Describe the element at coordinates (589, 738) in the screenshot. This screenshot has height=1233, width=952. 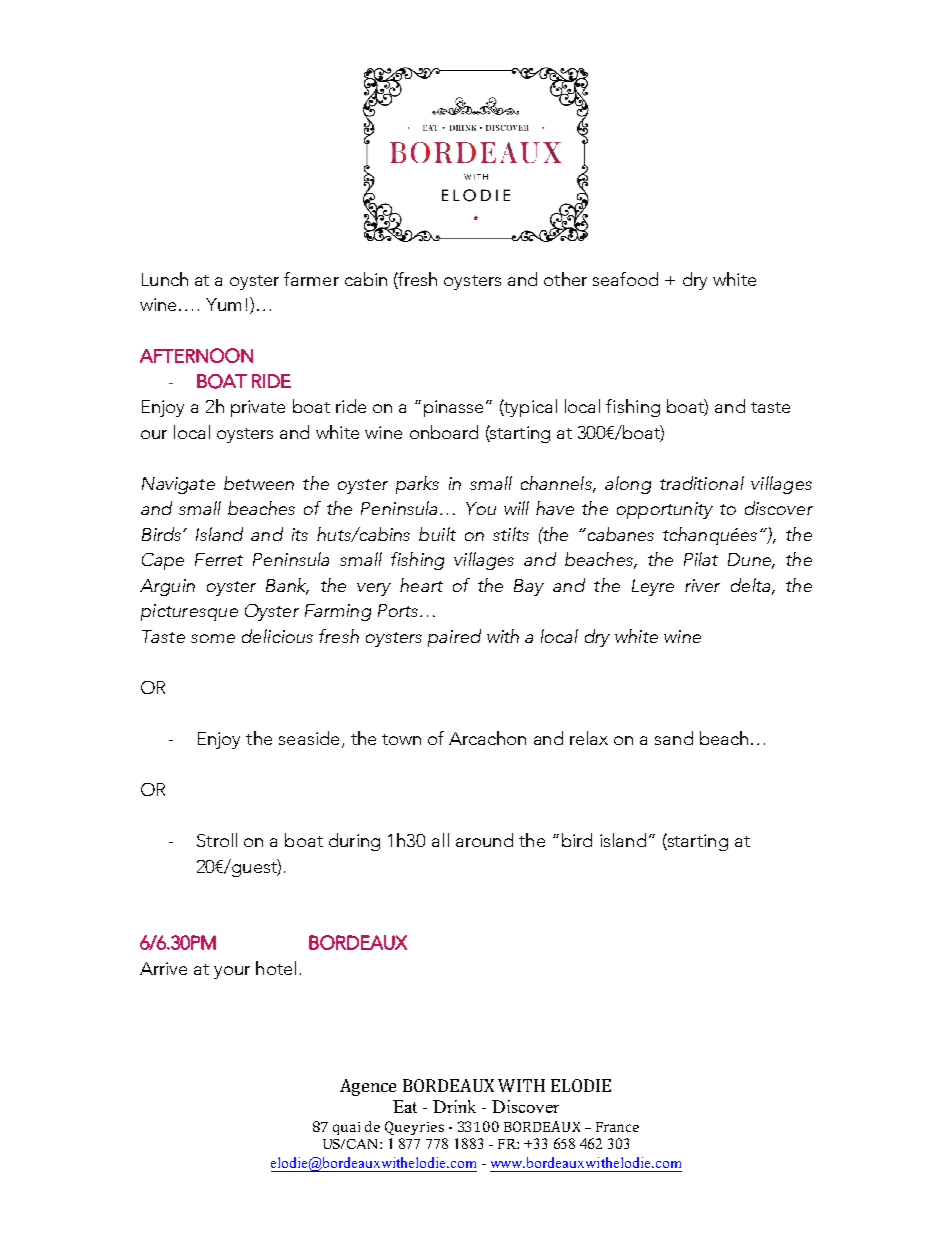
I see `relax` at that location.
